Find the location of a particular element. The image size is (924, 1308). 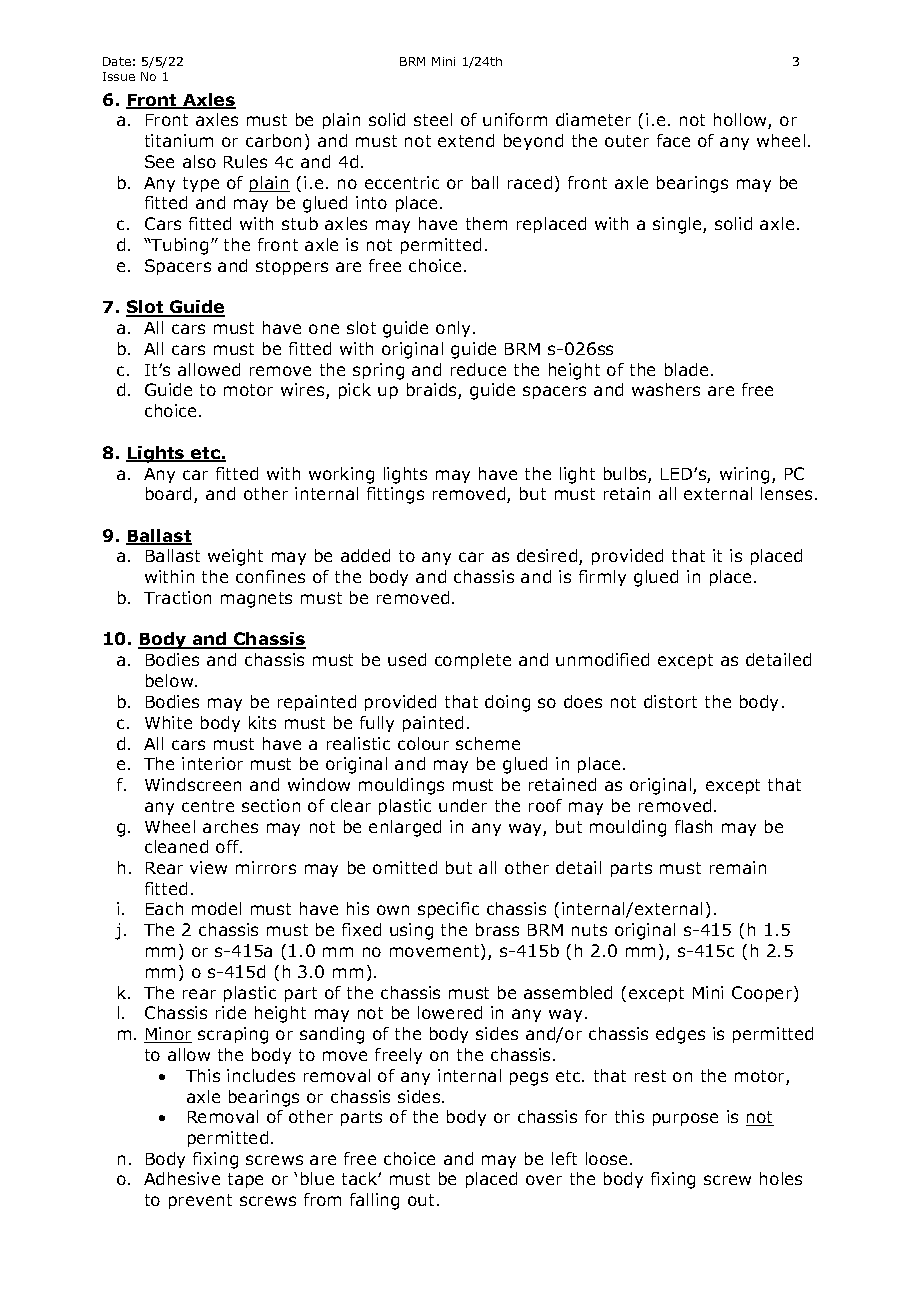

board is located at coordinates (168, 493).
